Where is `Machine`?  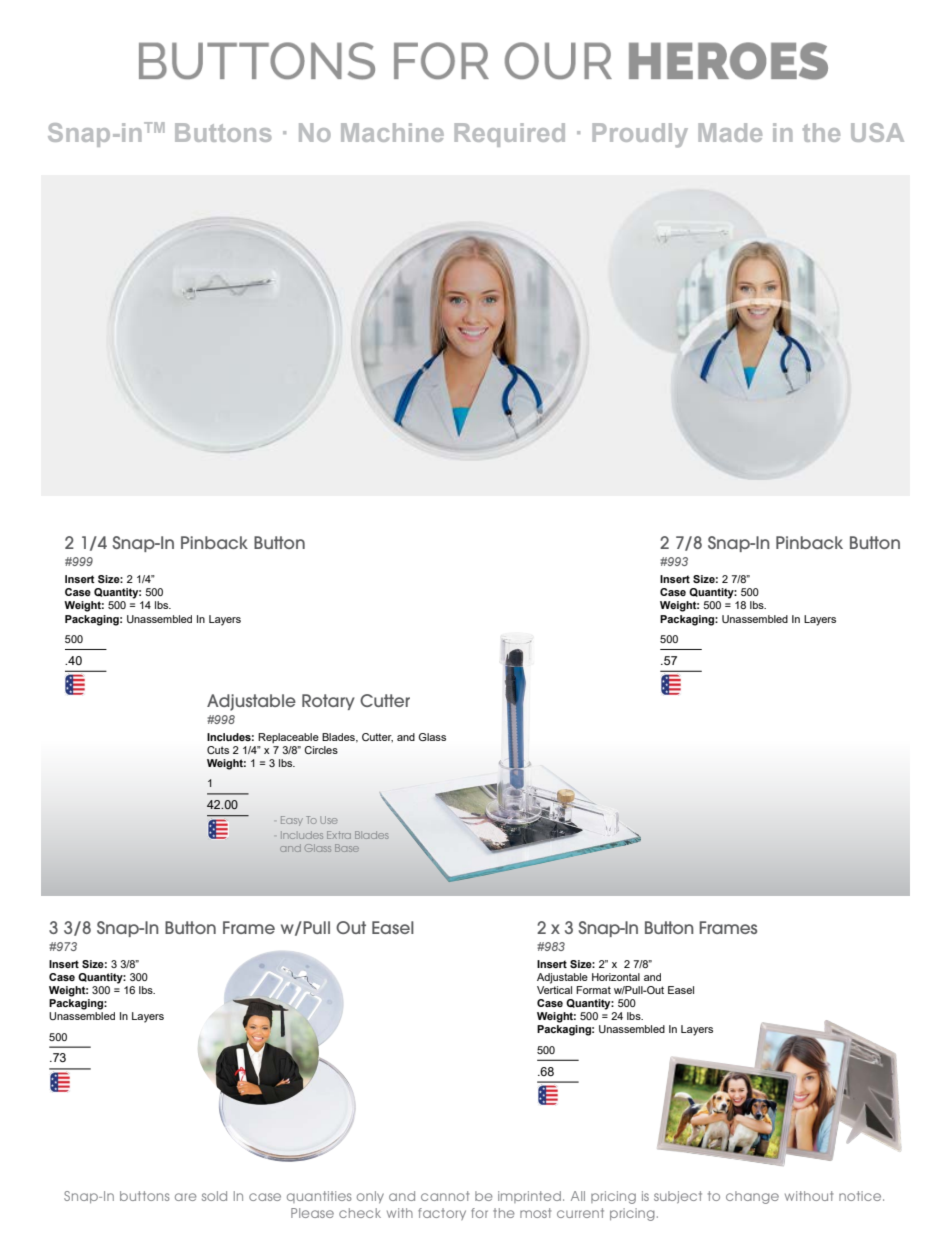 Machine is located at coordinates (392, 132).
